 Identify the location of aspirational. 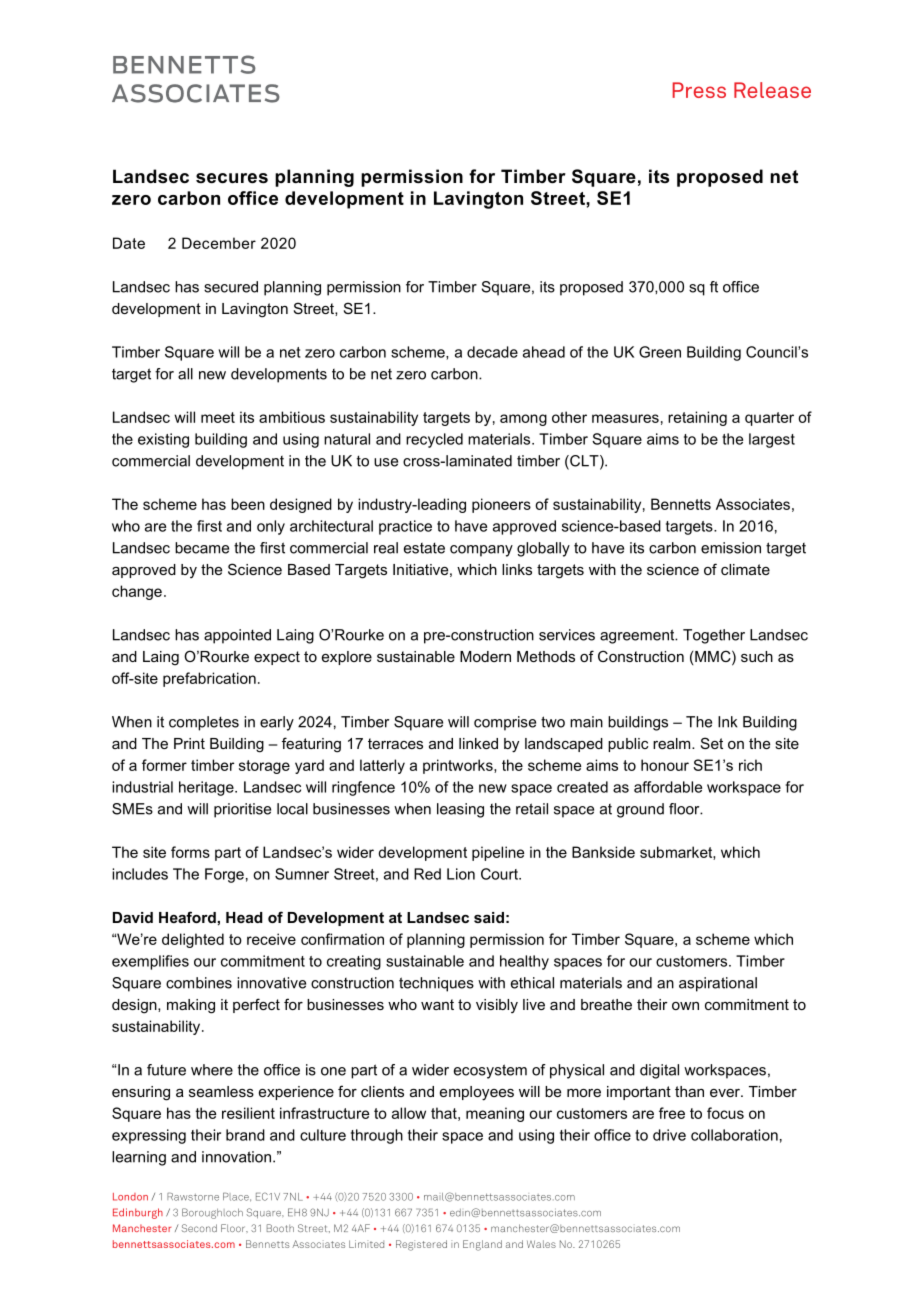
(718, 984).
